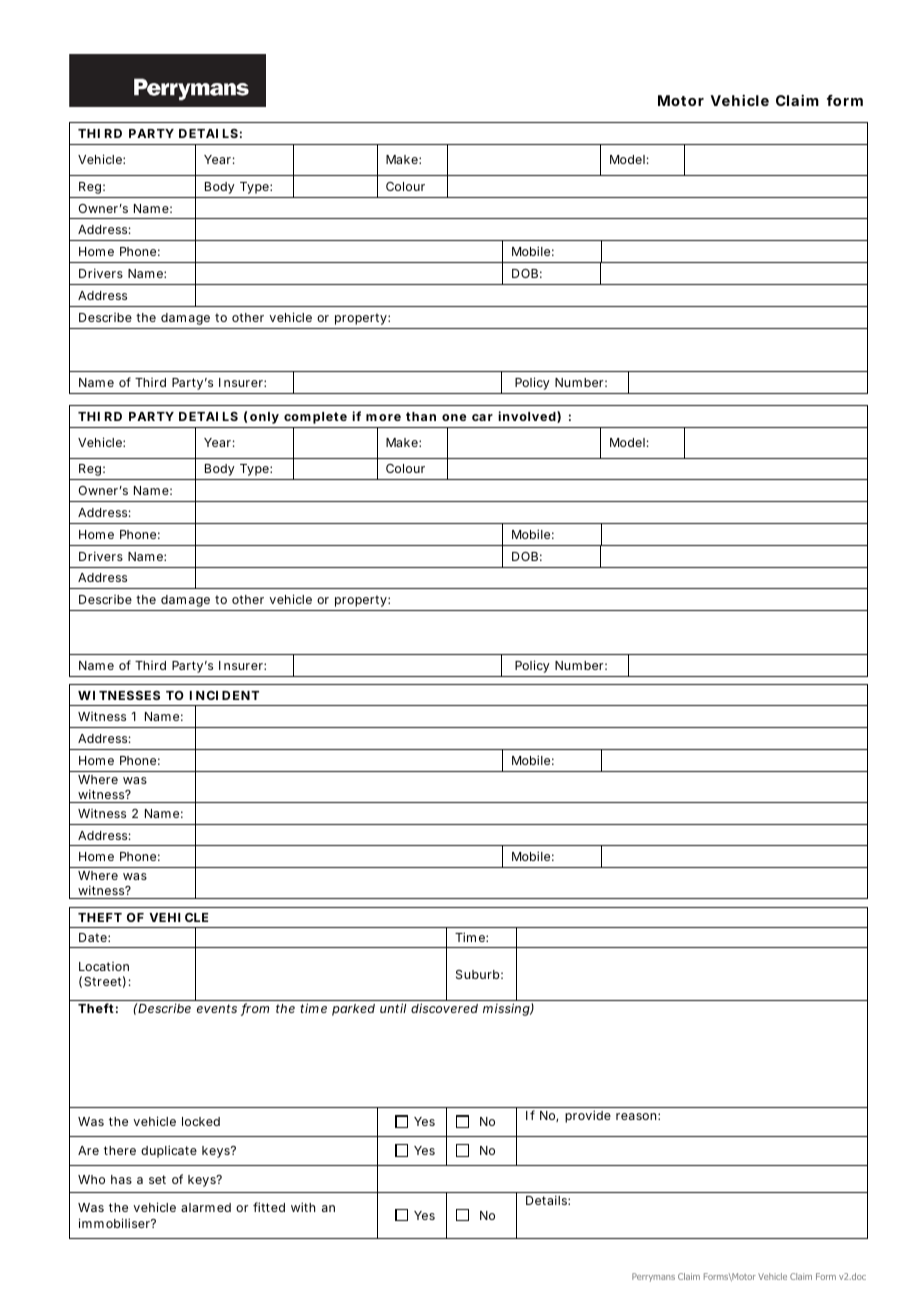 The width and height of the screenshot is (924, 1308). What do you see at coordinates (383, 417) in the screenshot?
I see `more` at bounding box center [383, 417].
